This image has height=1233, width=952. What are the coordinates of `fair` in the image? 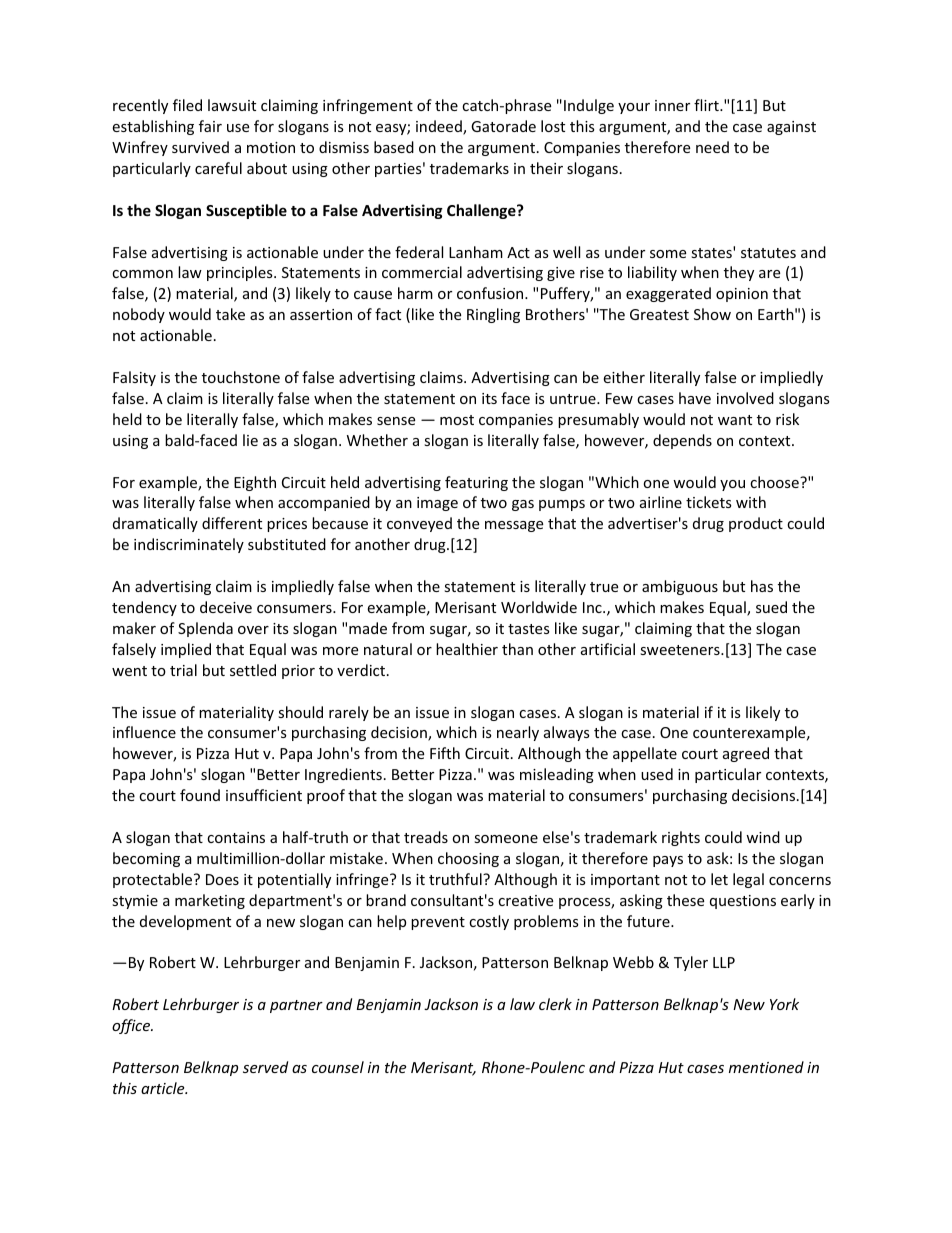 It's located at (210, 126).
